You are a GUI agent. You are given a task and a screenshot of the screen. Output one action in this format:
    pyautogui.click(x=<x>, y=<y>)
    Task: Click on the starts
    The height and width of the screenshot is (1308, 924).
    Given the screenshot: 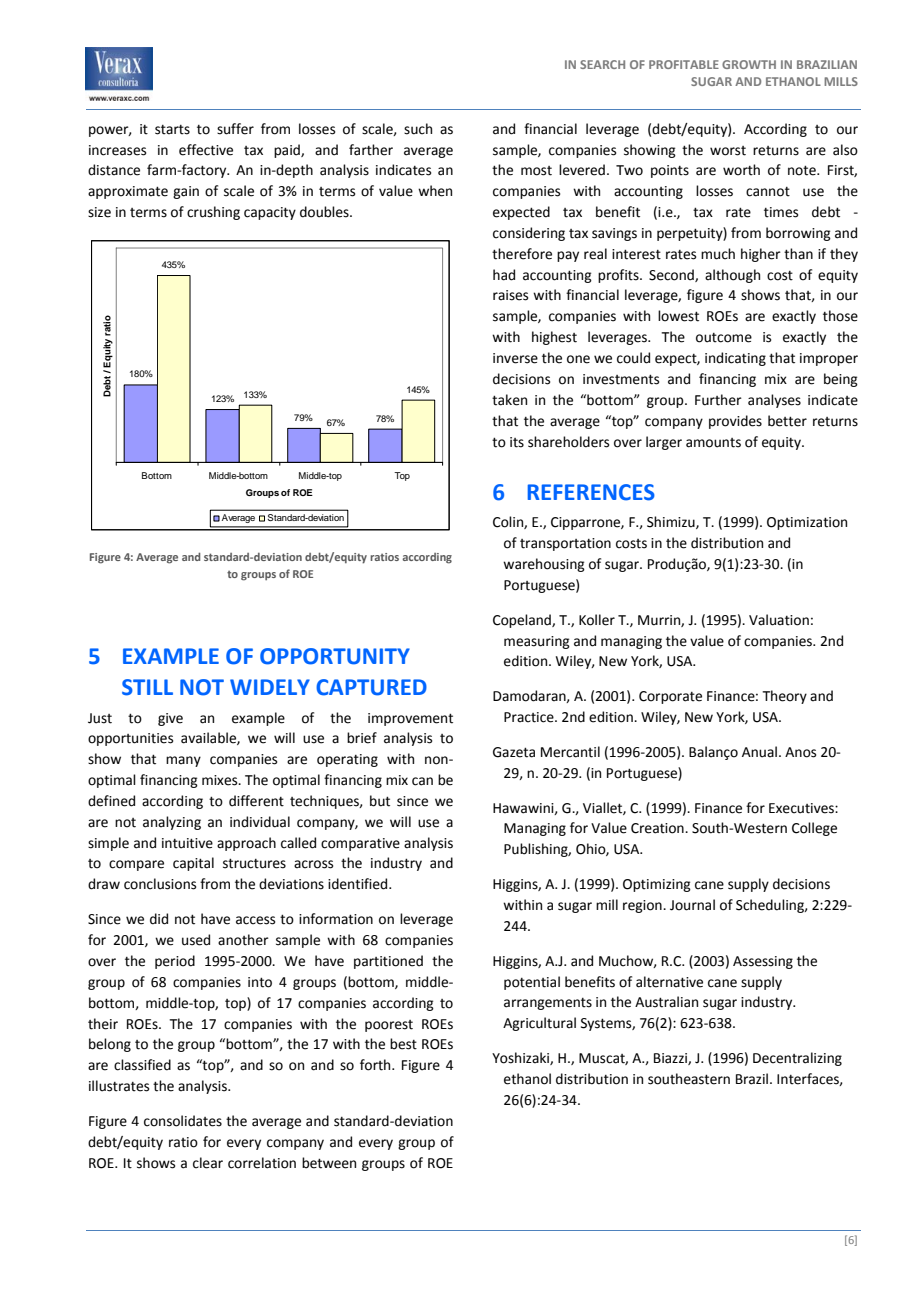 What is the action you would take?
    pyautogui.click(x=172, y=130)
